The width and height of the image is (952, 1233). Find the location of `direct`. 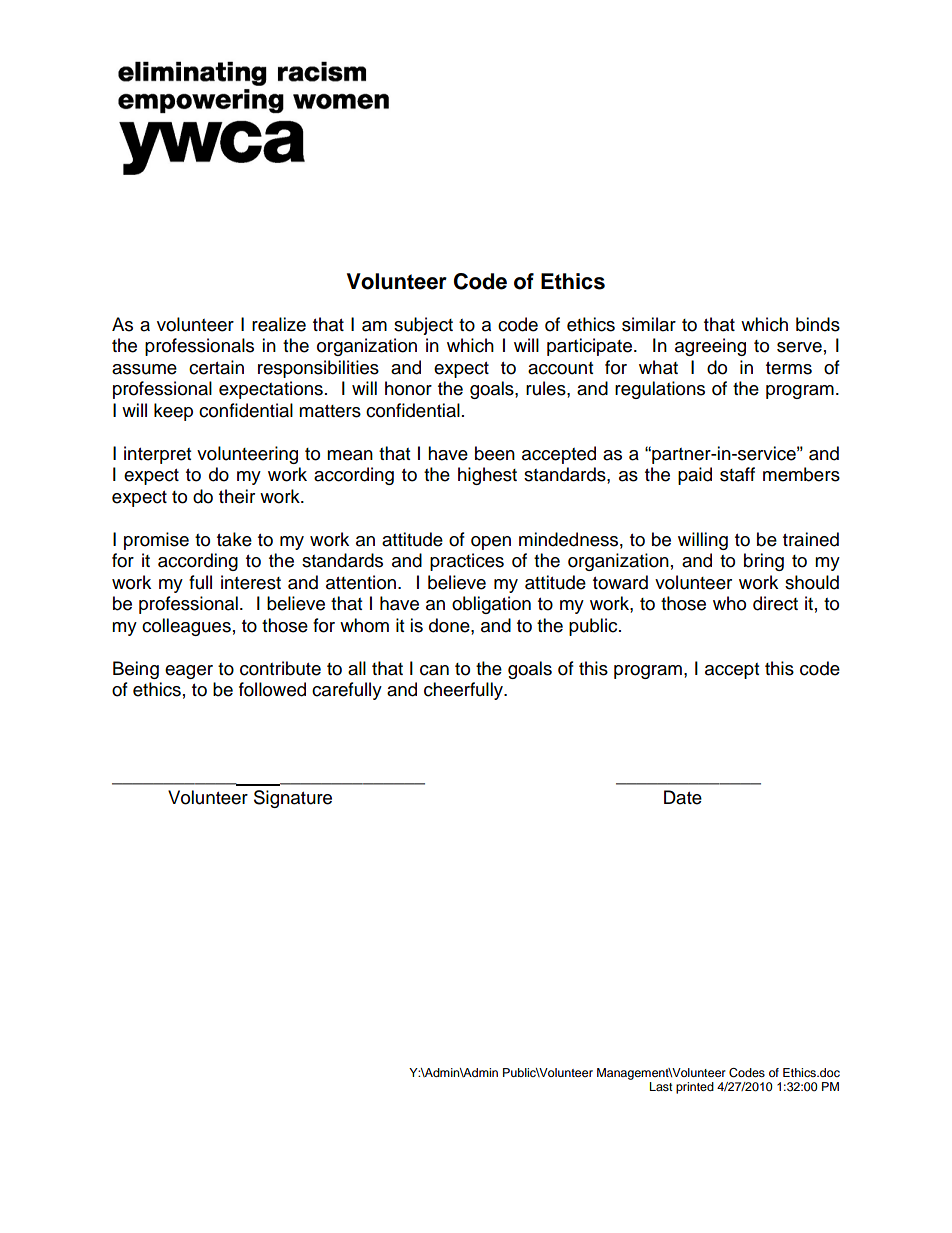

direct is located at coordinates (775, 603).
